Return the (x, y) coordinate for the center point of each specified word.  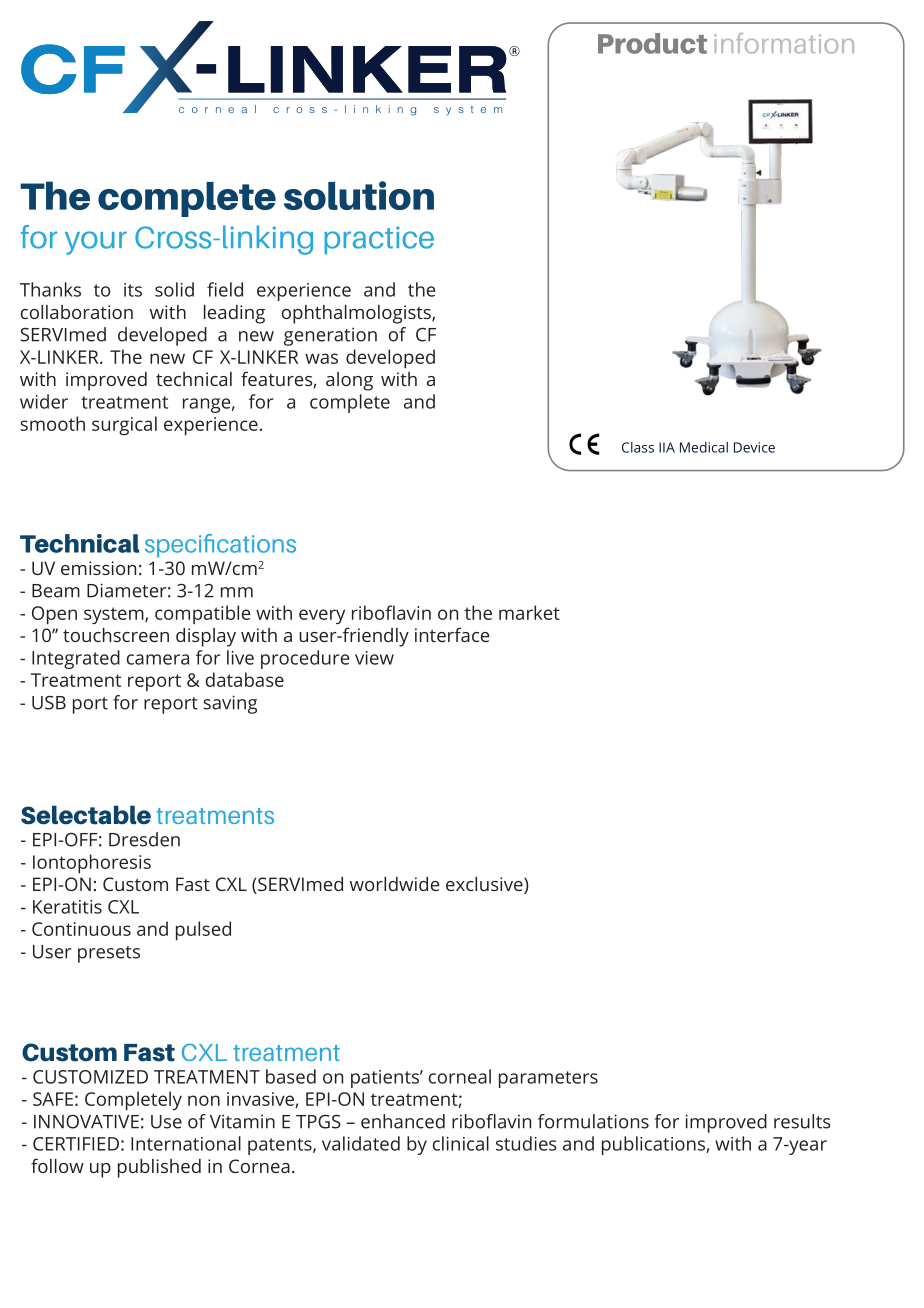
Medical (704, 447)
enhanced (403, 1121)
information (784, 43)
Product (652, 43)
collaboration (77, 312)
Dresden (144, 839)
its (133, 290)
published (159, 1168)
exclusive (485, 885)
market (529, 612)
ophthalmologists (357, 314)
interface (452, 634)
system (115, 615)
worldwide (394, 884)
